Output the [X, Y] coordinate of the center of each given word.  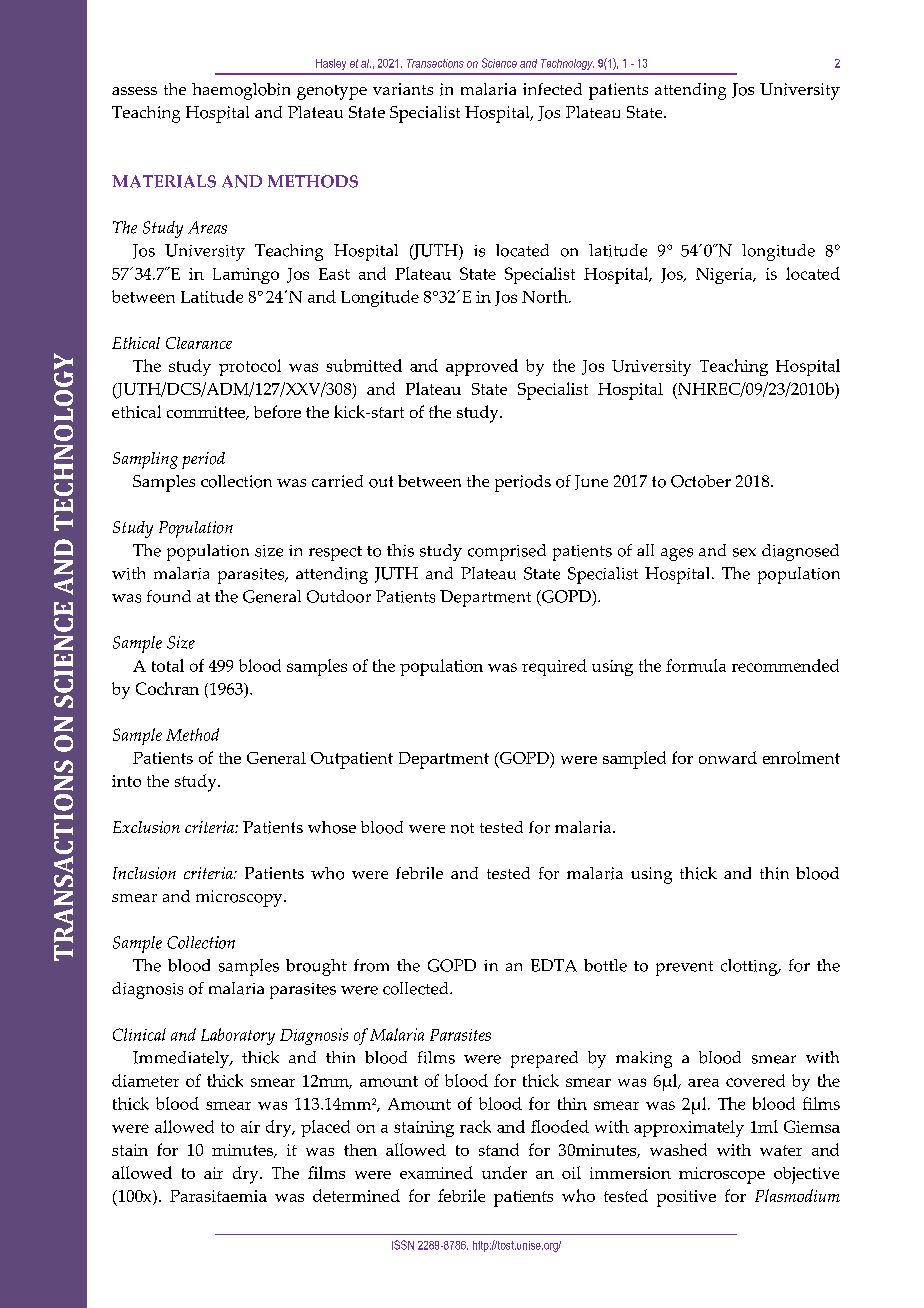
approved [482, 367]
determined [356, 1195]
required [554, 667]
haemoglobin [241, 91]
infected [552, 89]
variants [403, 89]
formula [696, 665]
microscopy [240, 898]
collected [417, 988]
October [701, 481]
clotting [750, 967]
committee [207, 413]
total [168, 665]
